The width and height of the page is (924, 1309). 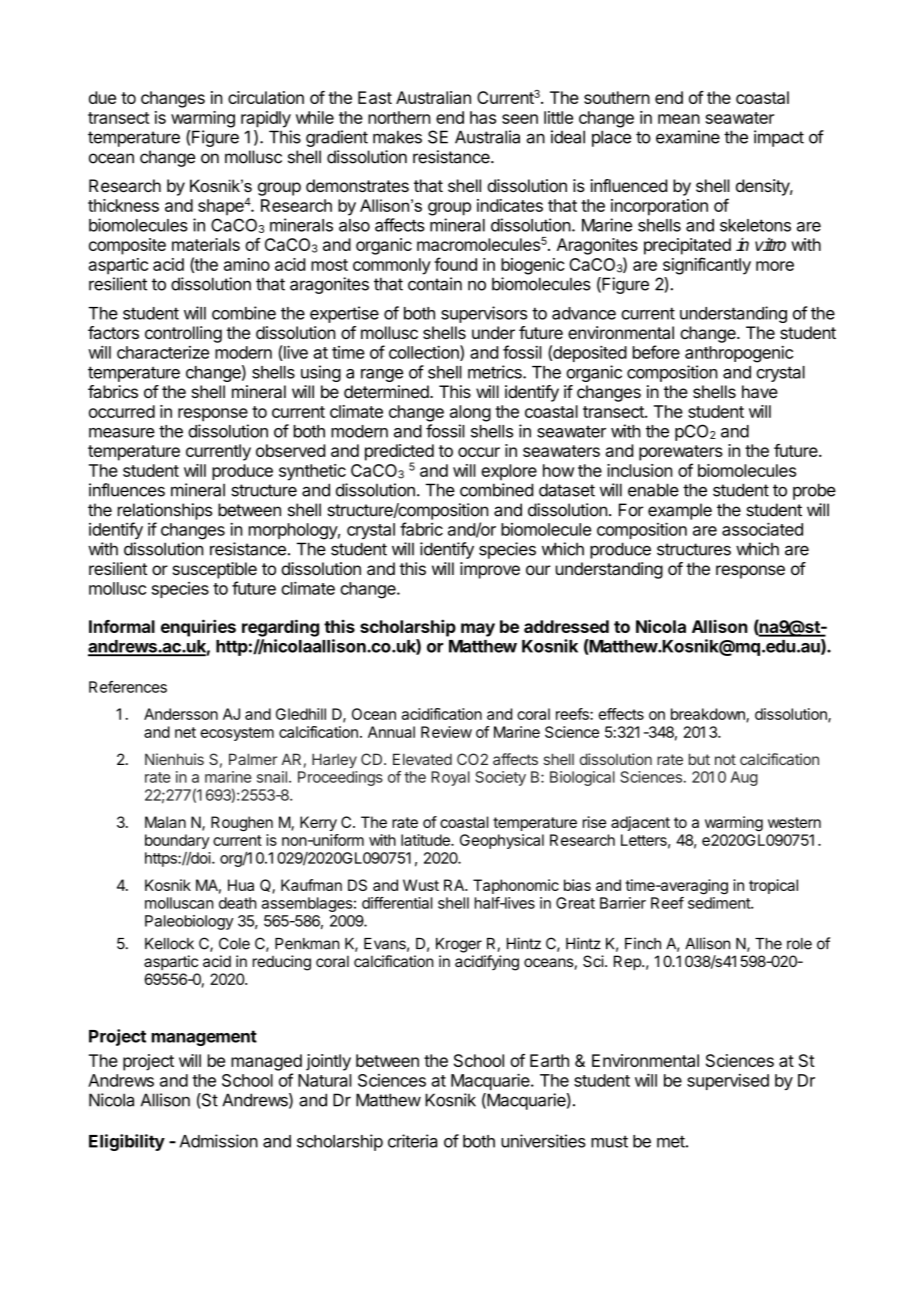 I want to click on has, so click(x=483, y=117).
